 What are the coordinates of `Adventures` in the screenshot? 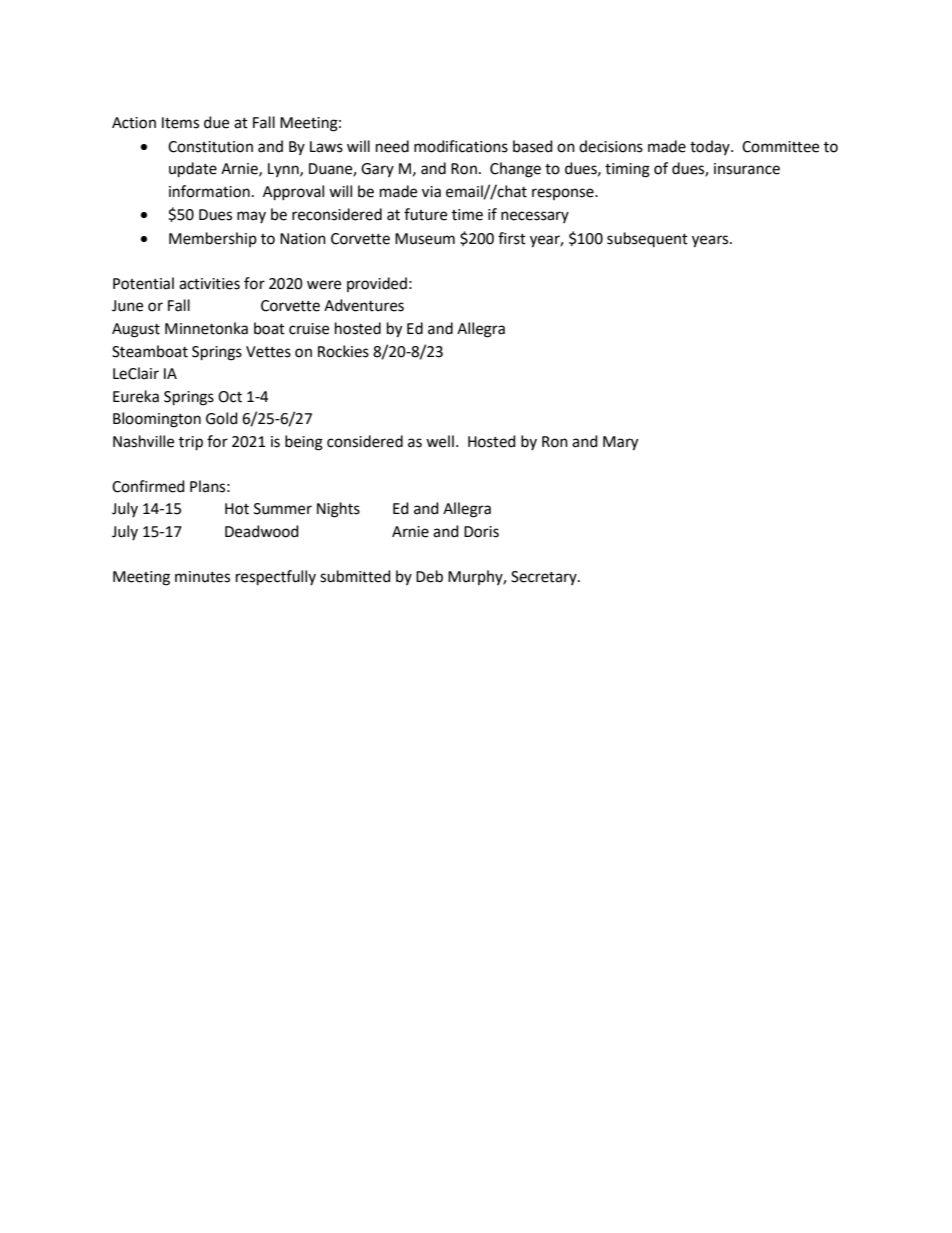 It's located at (364, 305).
